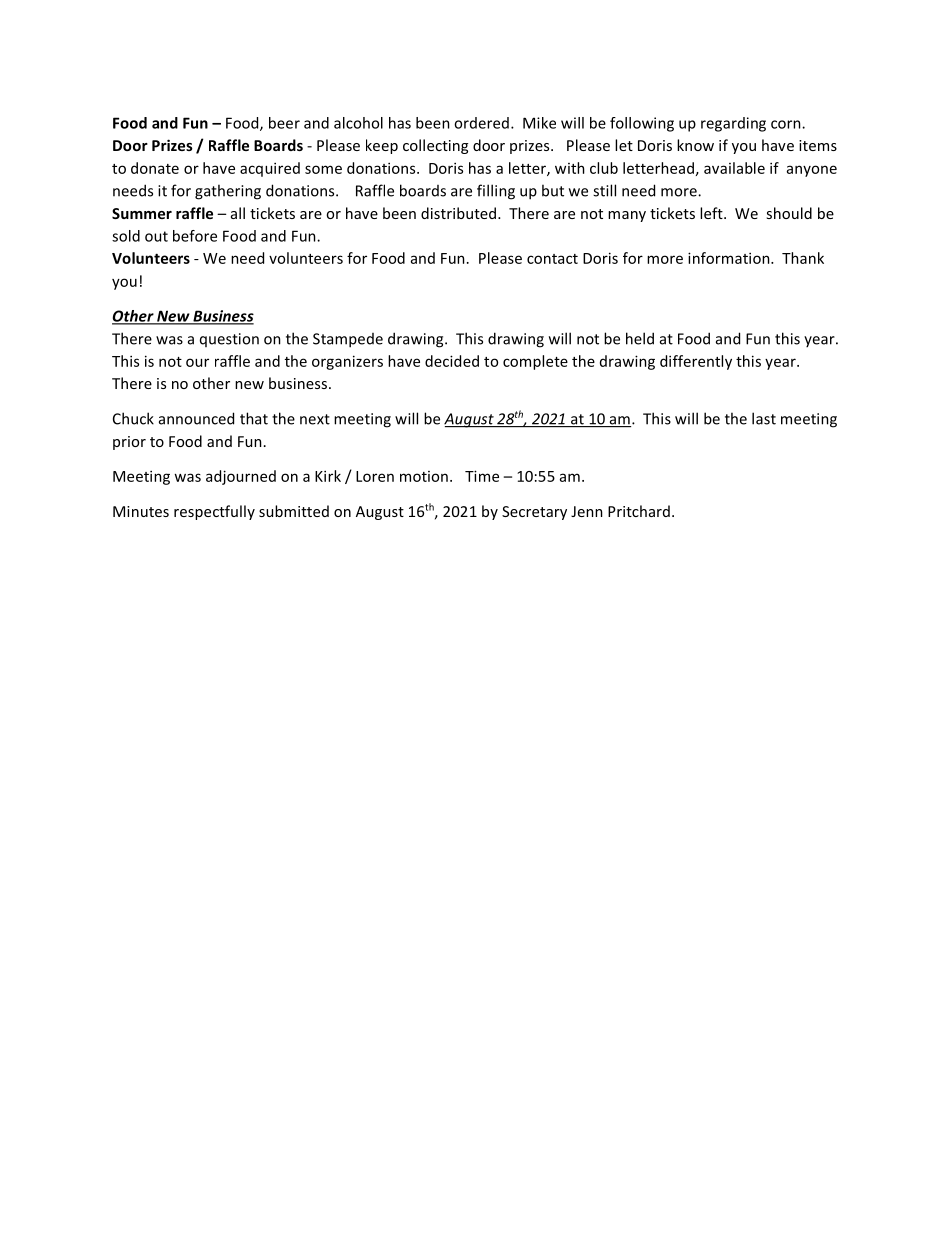  What do you see at coordinates (348, 340) in the document?
I see `Stampede` at bounding box center [348, 340].
